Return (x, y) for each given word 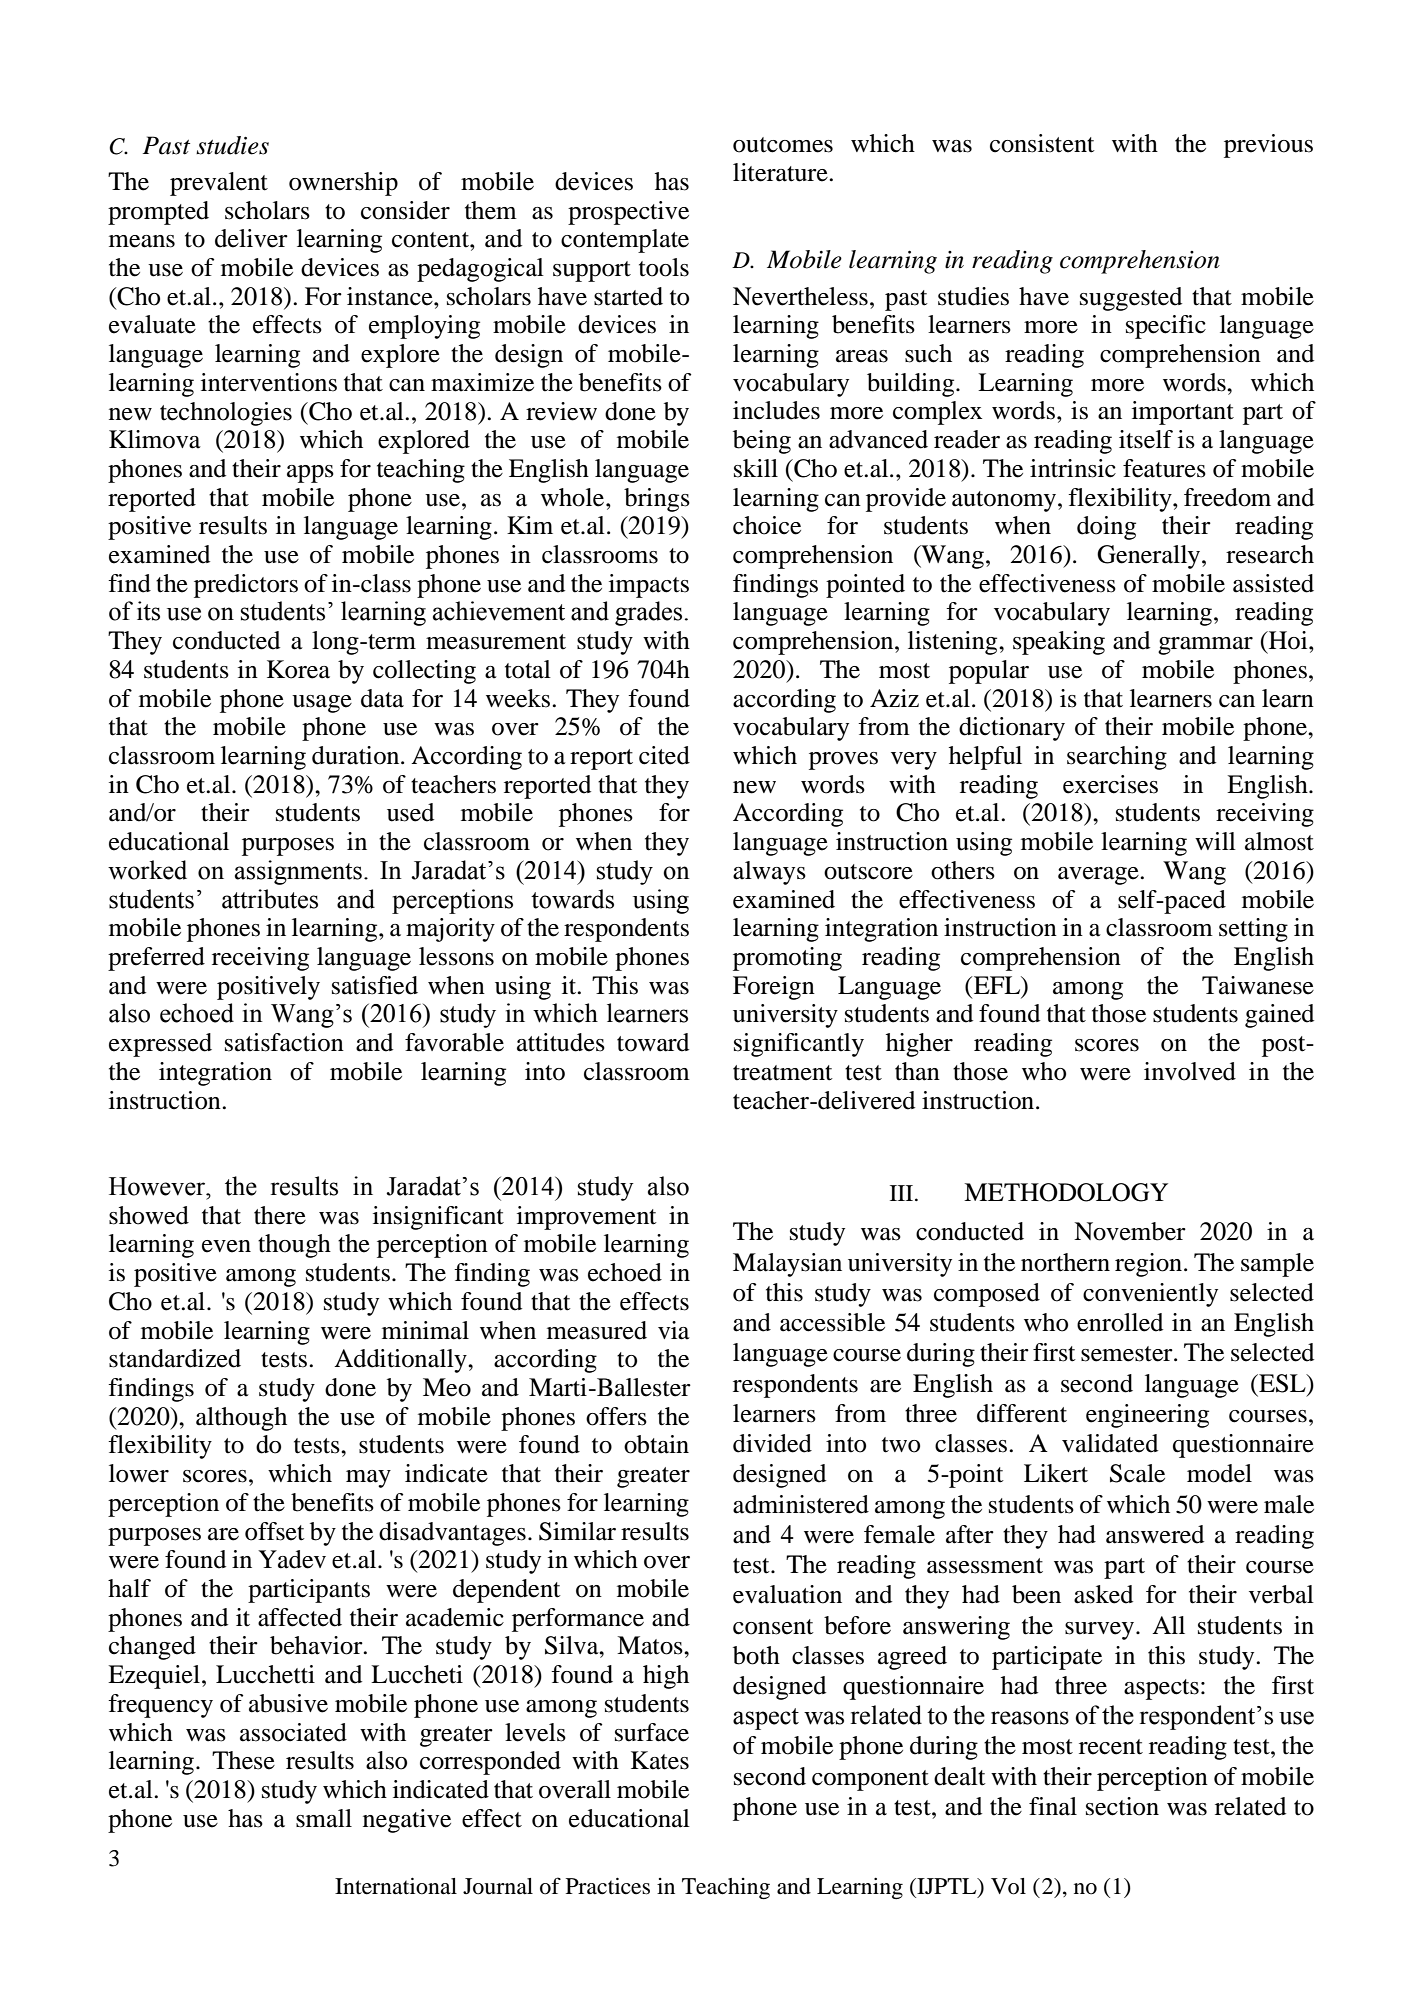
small (324, 1818)
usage (322, 704)
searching (1117, 758)
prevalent (219, 184)
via (674, 1330)
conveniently (1150, 1295)
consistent (1042, 143)
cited (664, 755)
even (226, 1246)
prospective (628, 213)
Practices (608, 1886)
